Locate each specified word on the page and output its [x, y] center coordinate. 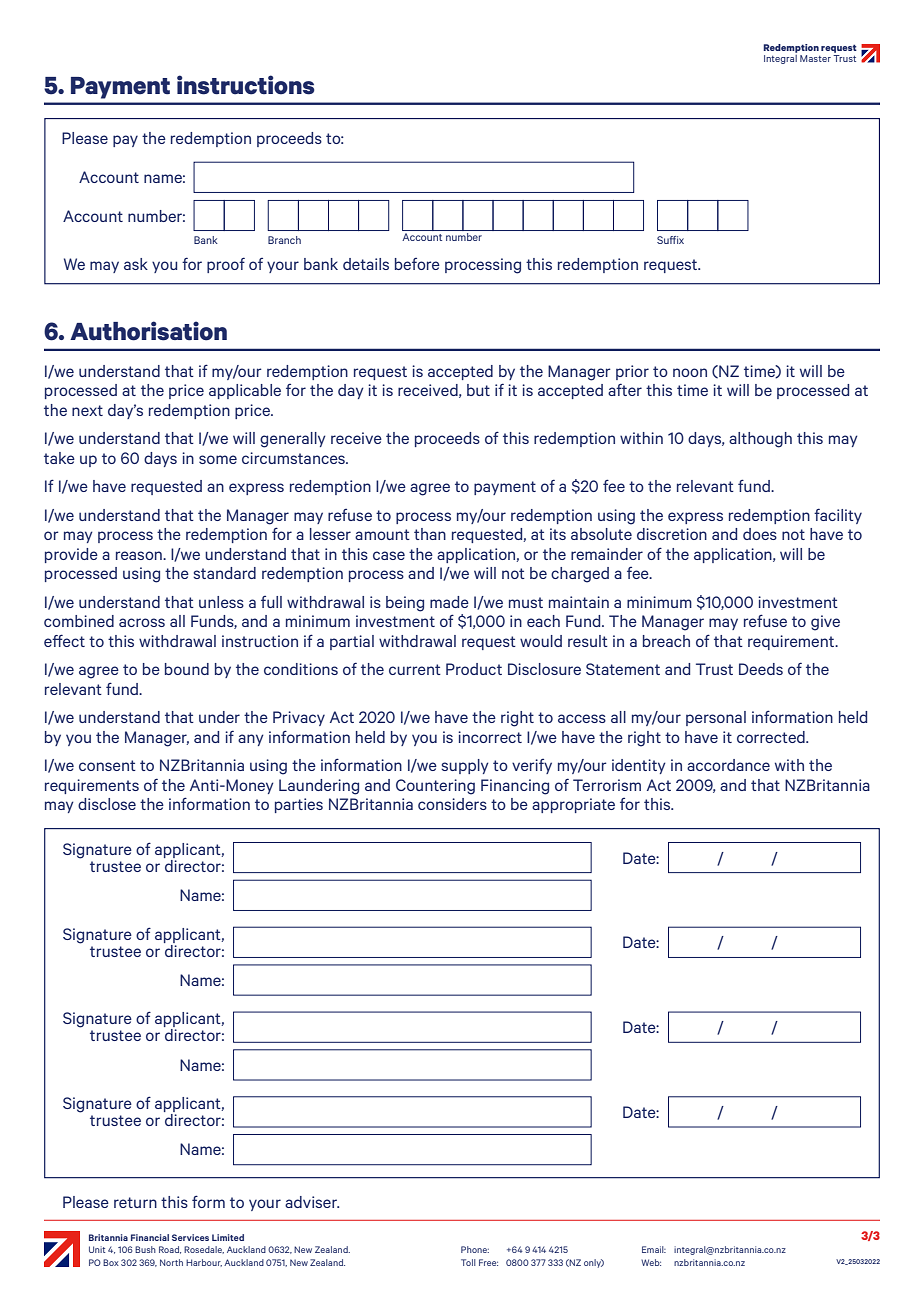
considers [452, 804]
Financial [150, 1237]
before [417, 264]
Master [815, 58]
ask [136, 264]
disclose [107, 804]
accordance [728, 765]
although [760, 440]
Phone [475, 1249]
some [218, 459]
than [430, 534]
